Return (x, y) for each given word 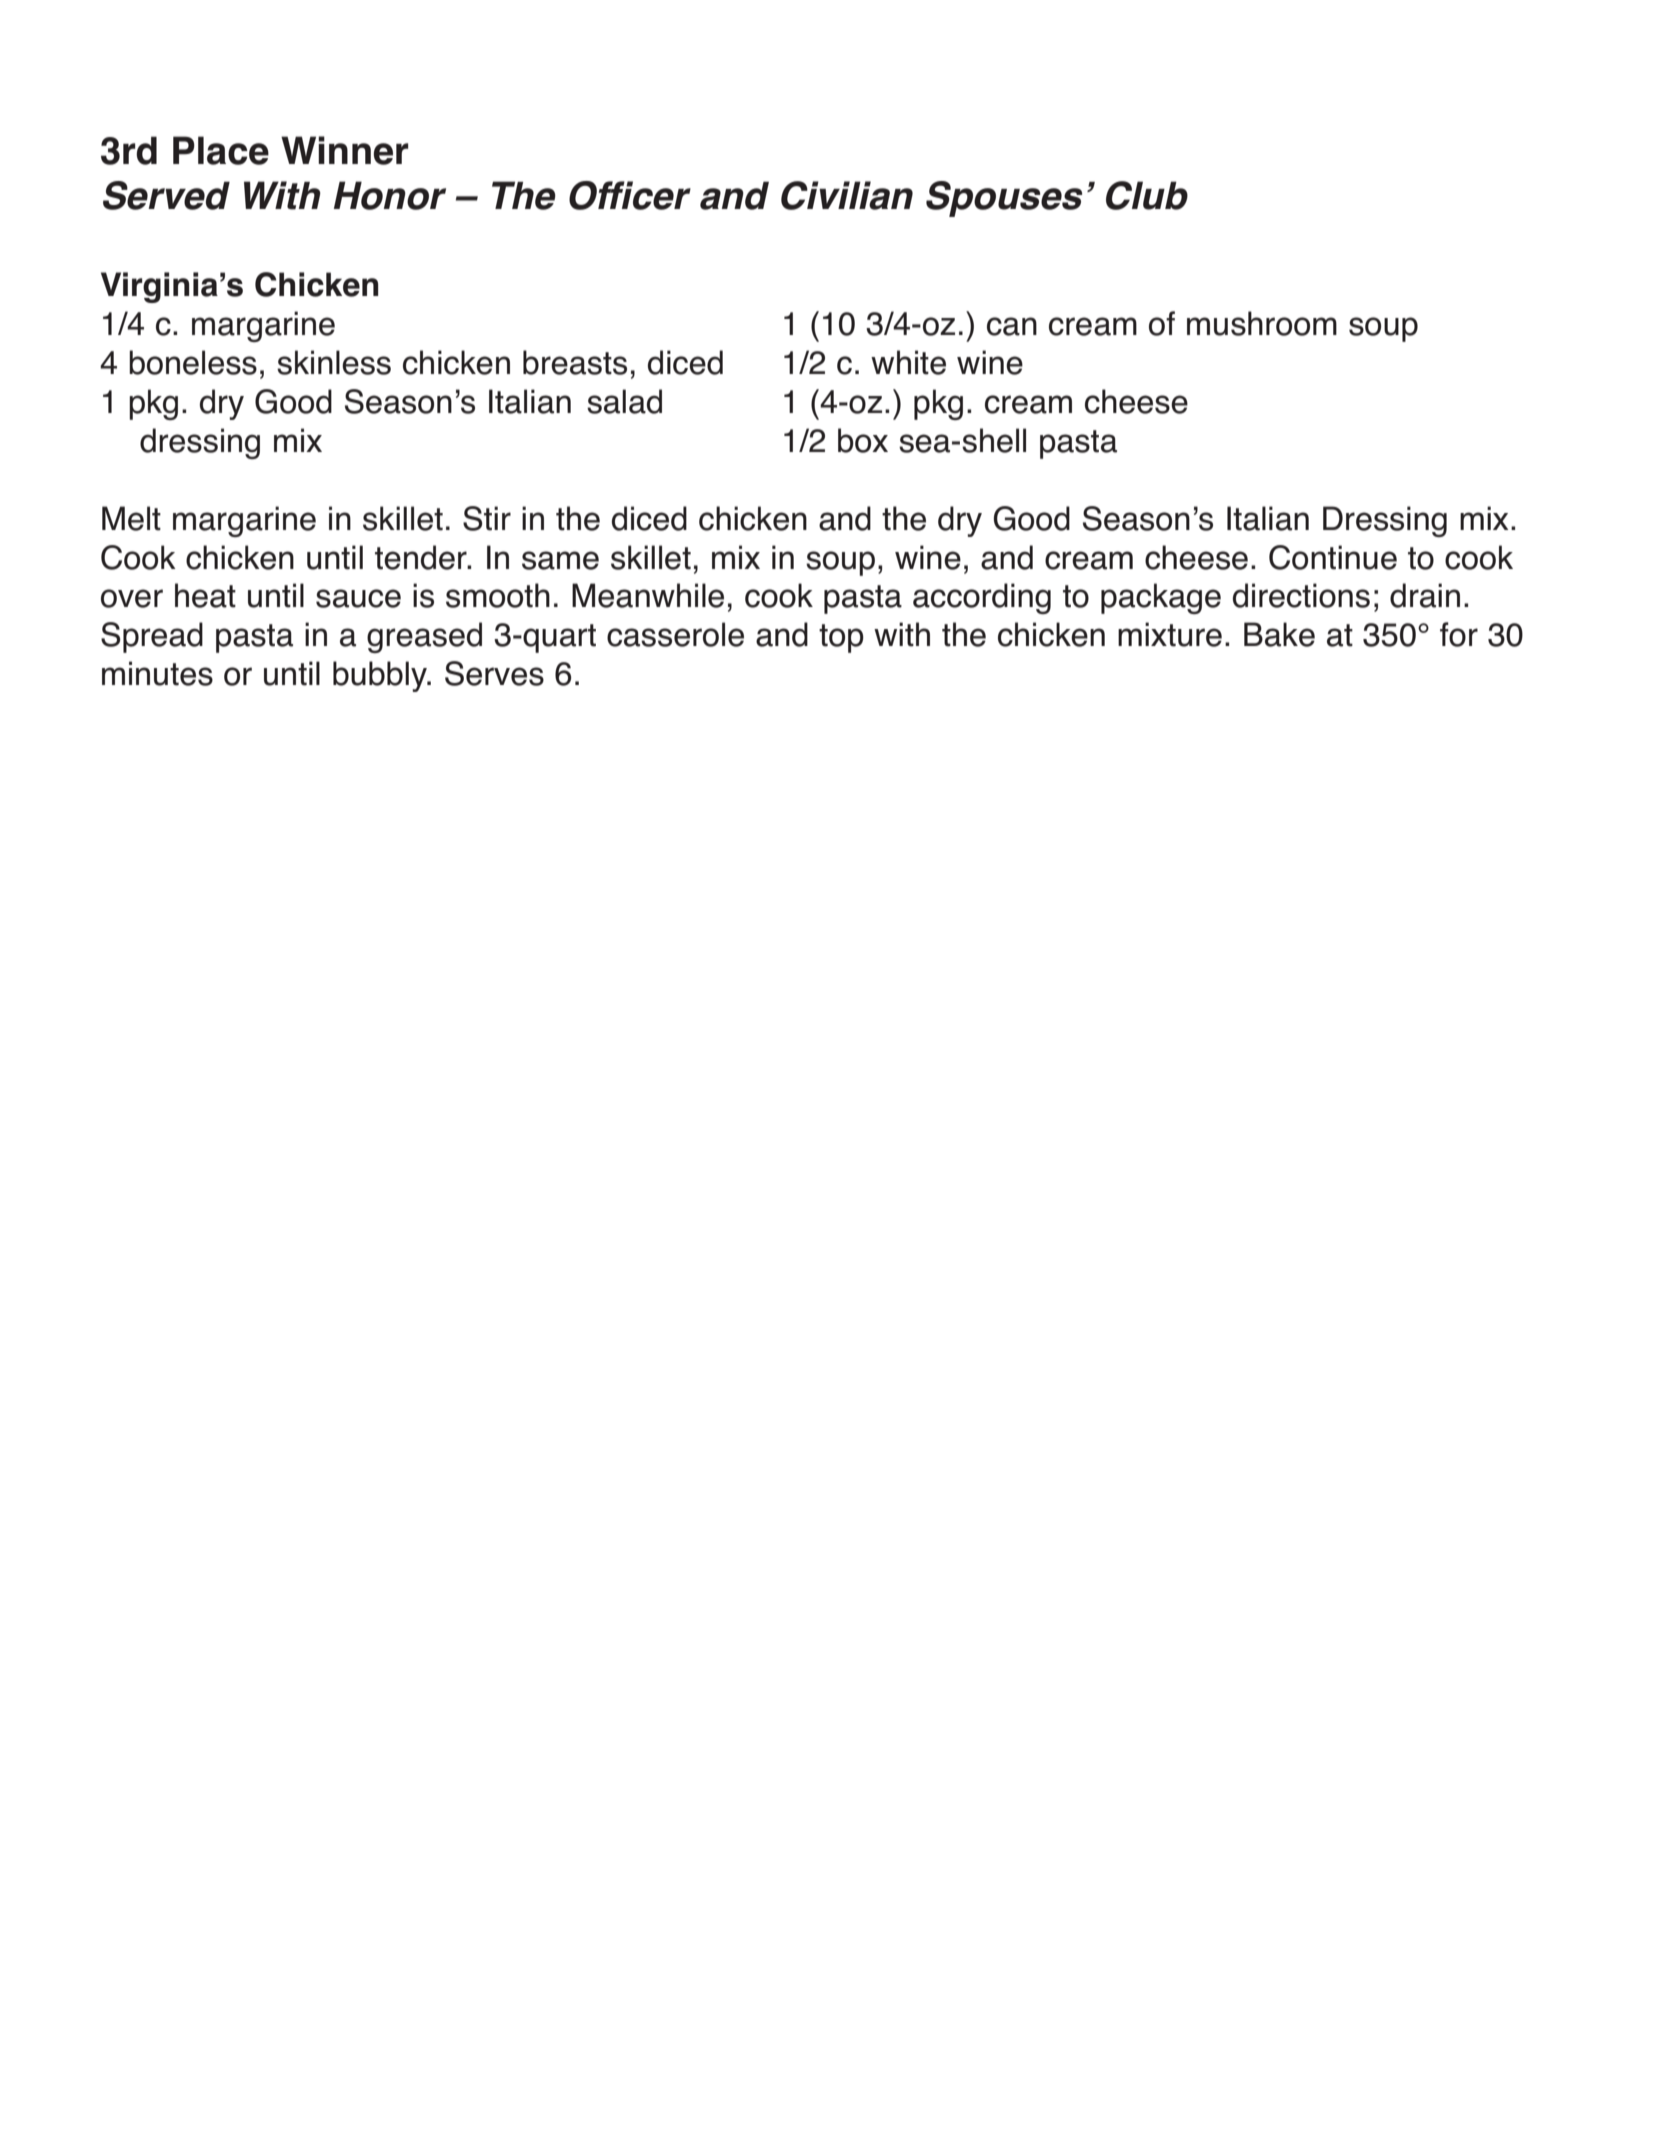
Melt (131, 518)
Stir (487, 518)
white (908, 362)
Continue (1333, 557)
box (863, 440)
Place (221, 150)
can (1012, 326)
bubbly (381, 676)
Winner (345, 150)
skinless (334, 362)
